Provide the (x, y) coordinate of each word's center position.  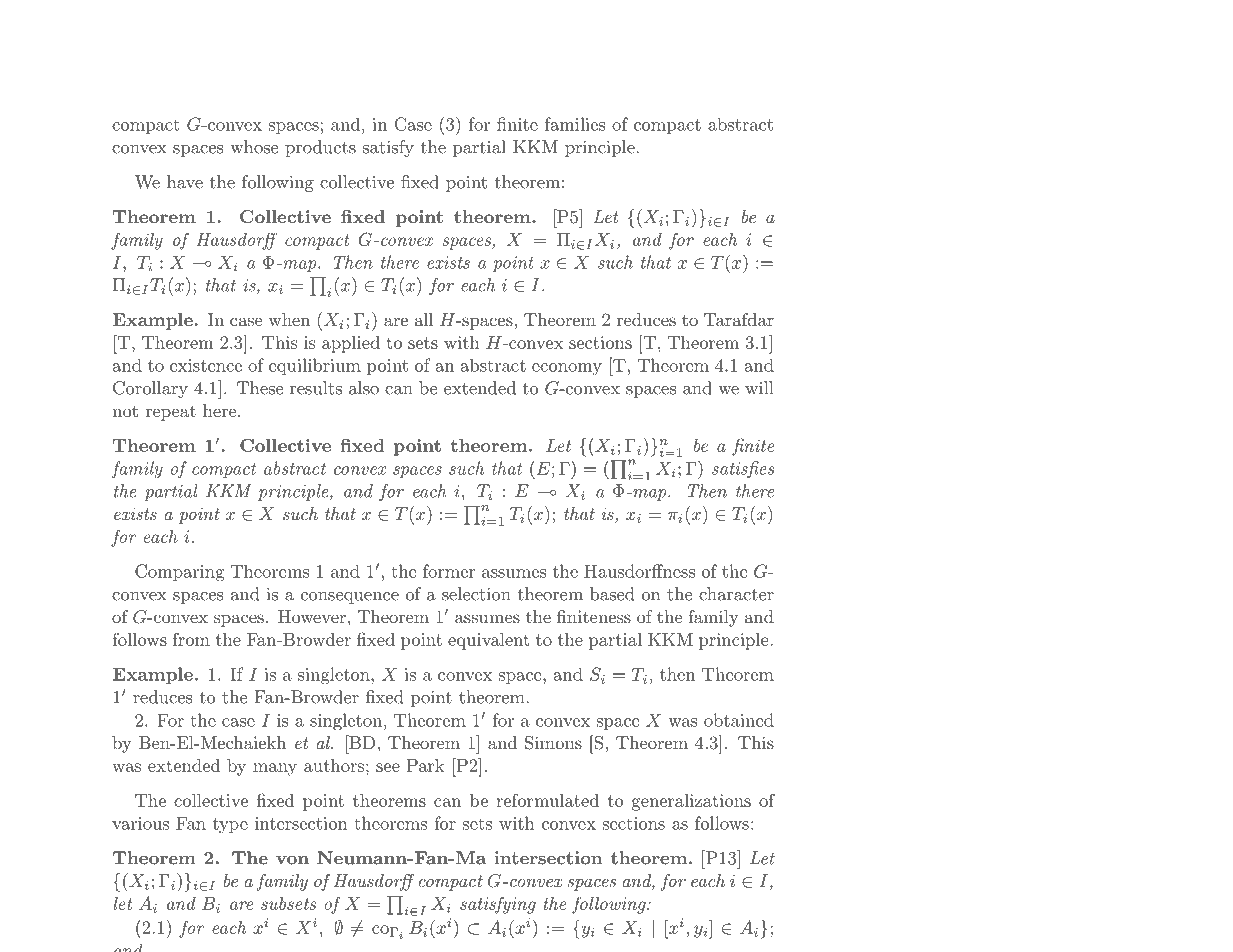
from (191, 639)
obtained (739, 720)
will (759, 388)
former (449, 571)
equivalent (488, 641)
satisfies (743, 470)
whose (254, 147)
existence (206, 365)
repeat (171, 413)
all (424, 319)
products (320, 148)
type (230, 826)
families (575, 124)
